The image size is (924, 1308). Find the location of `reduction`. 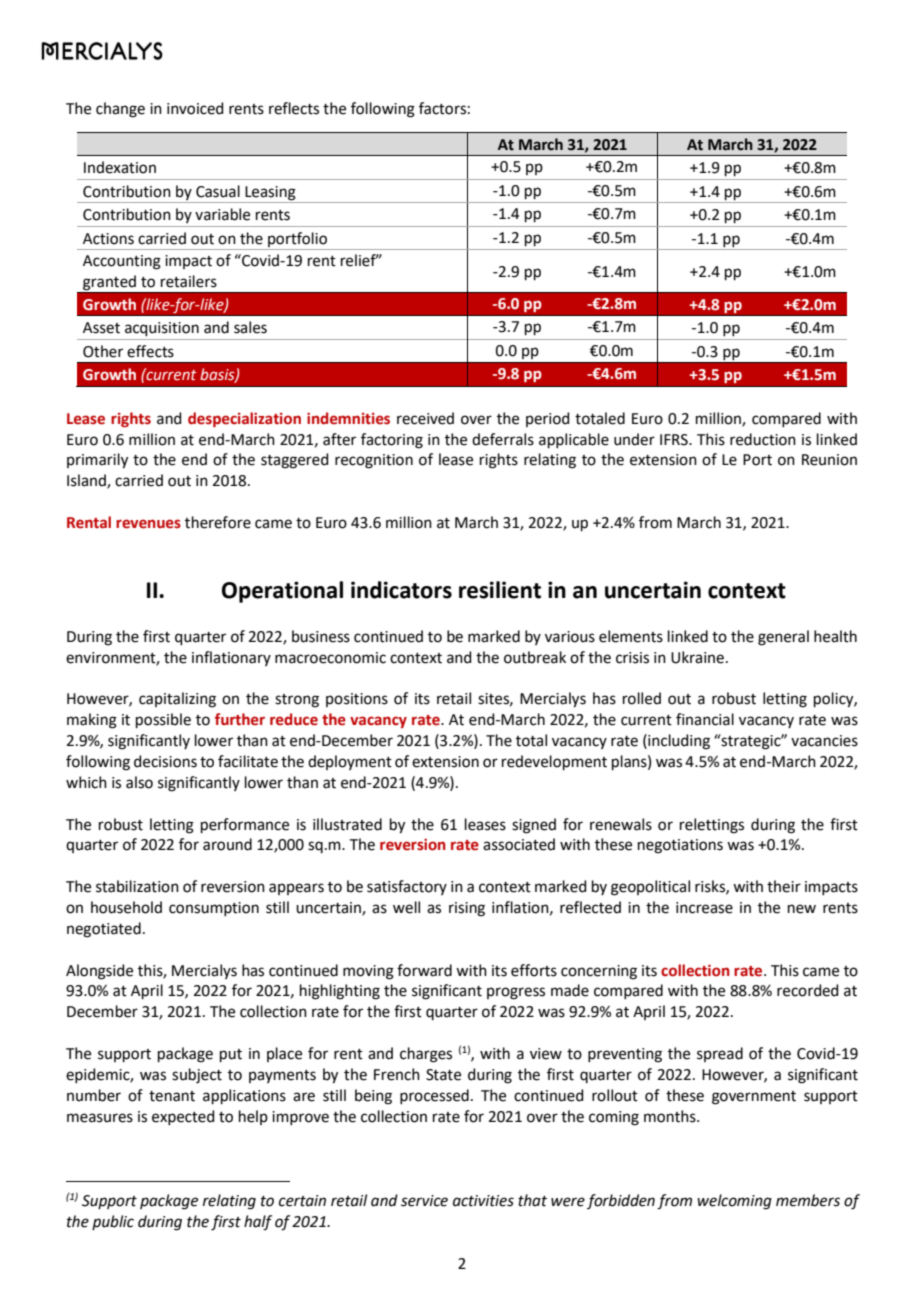

reduction is located at coordinates (763, 439).
